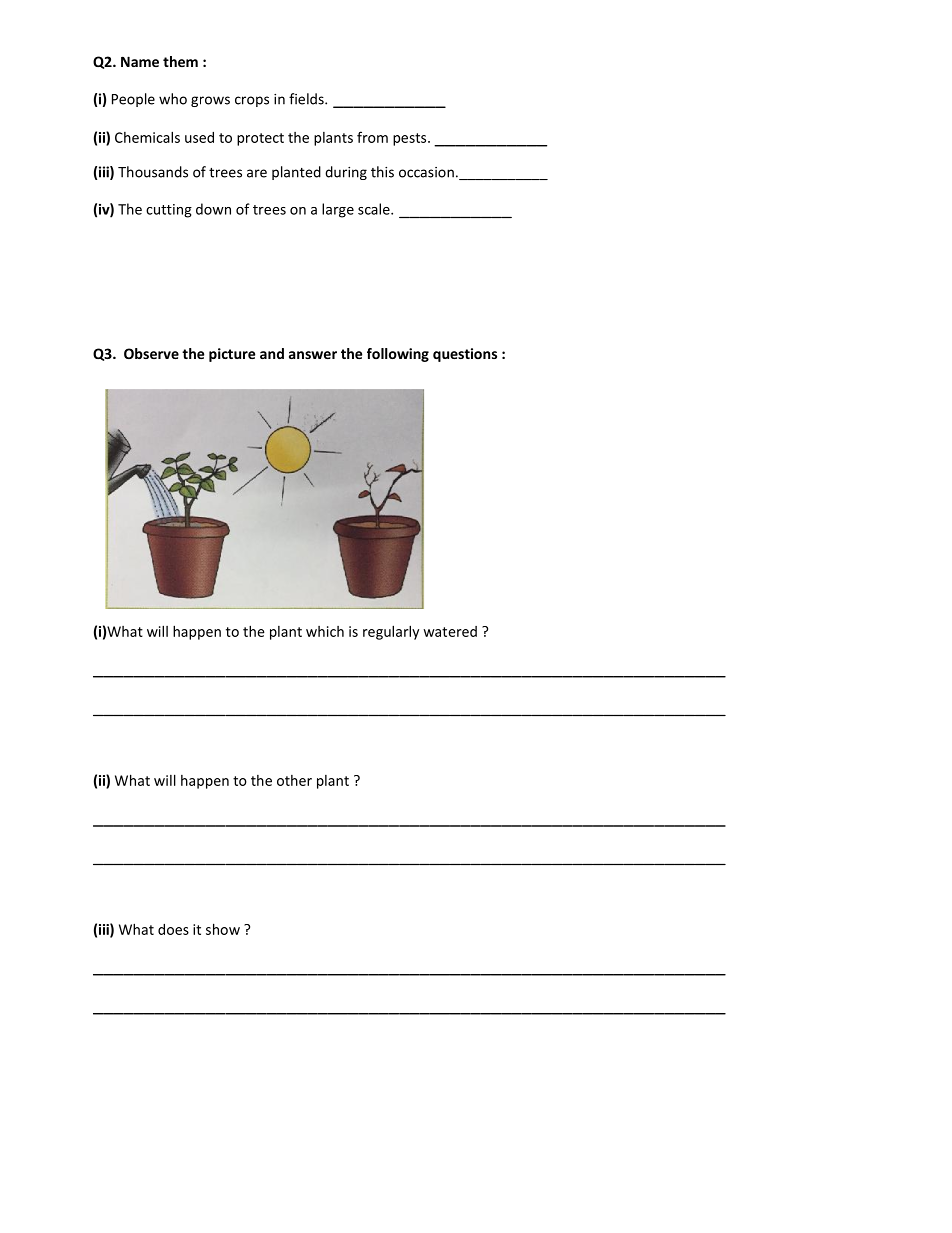 This page has height=1233, width=952. Describe the element at coordinates (173, 99) in the page. I see `who` at that location.
